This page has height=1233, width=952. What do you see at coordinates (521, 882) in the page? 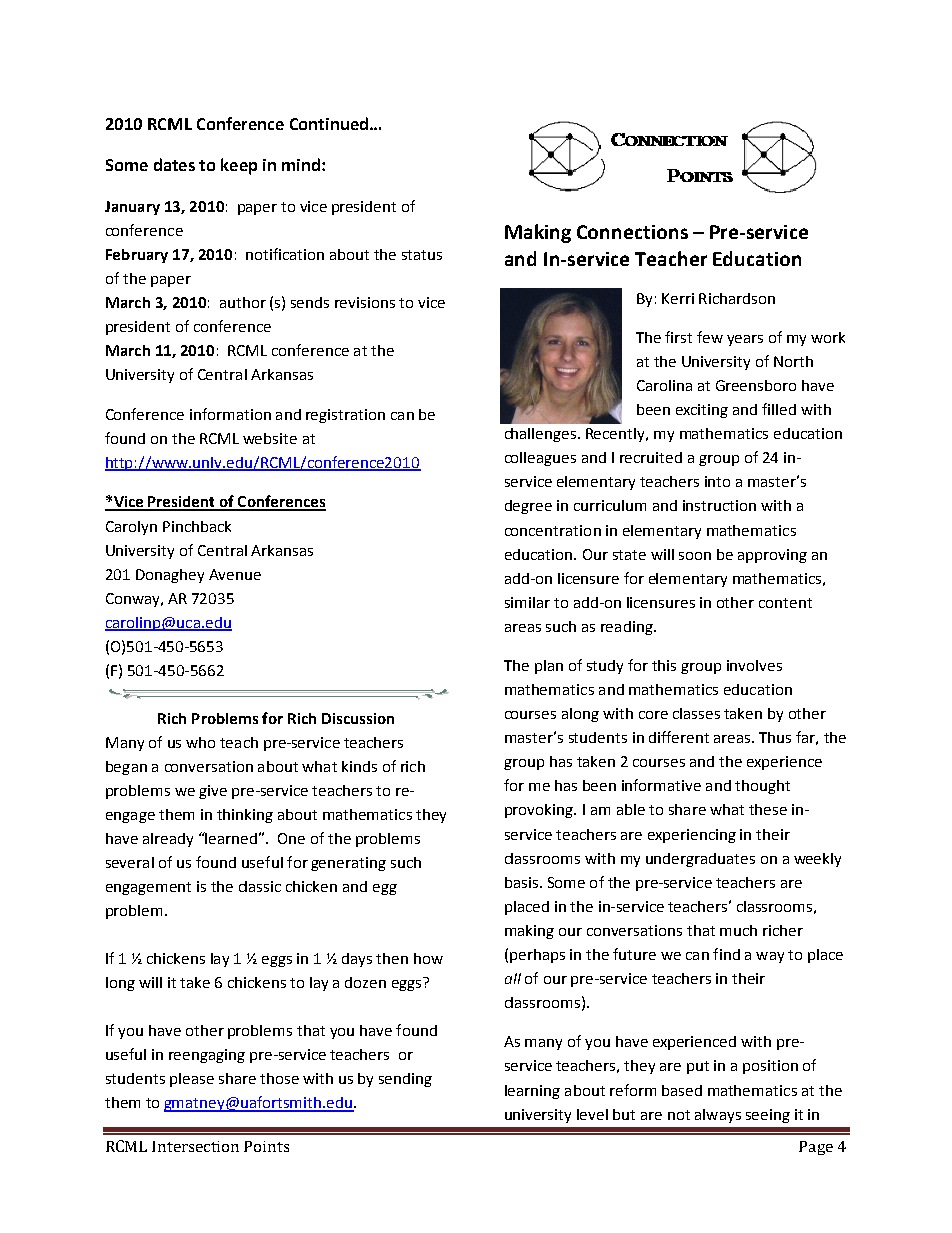
I see `basis` at bounding box center [521, 882].
